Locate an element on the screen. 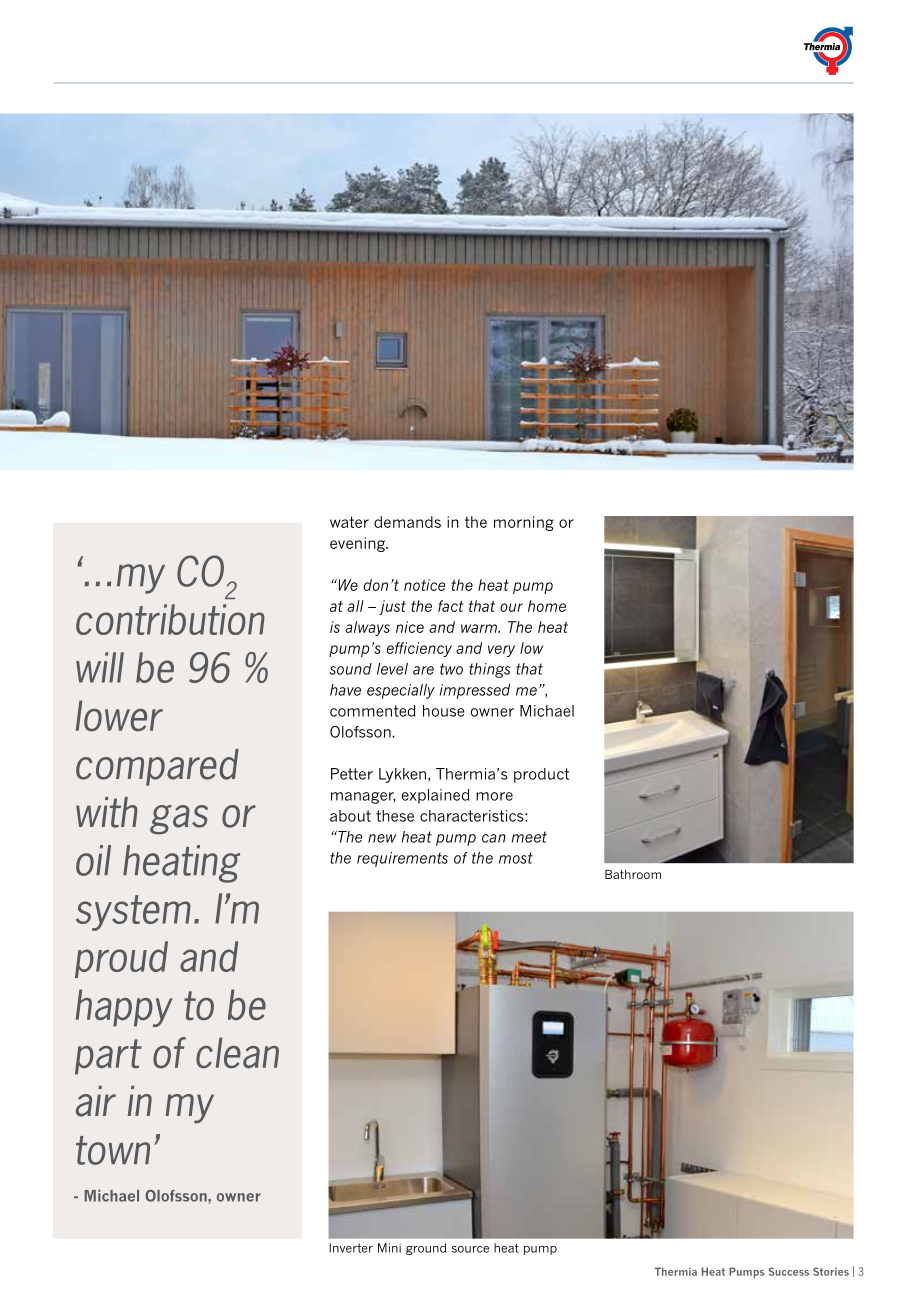 The image size is (924, 1308). clean is located at coordinates (237, 1053).
